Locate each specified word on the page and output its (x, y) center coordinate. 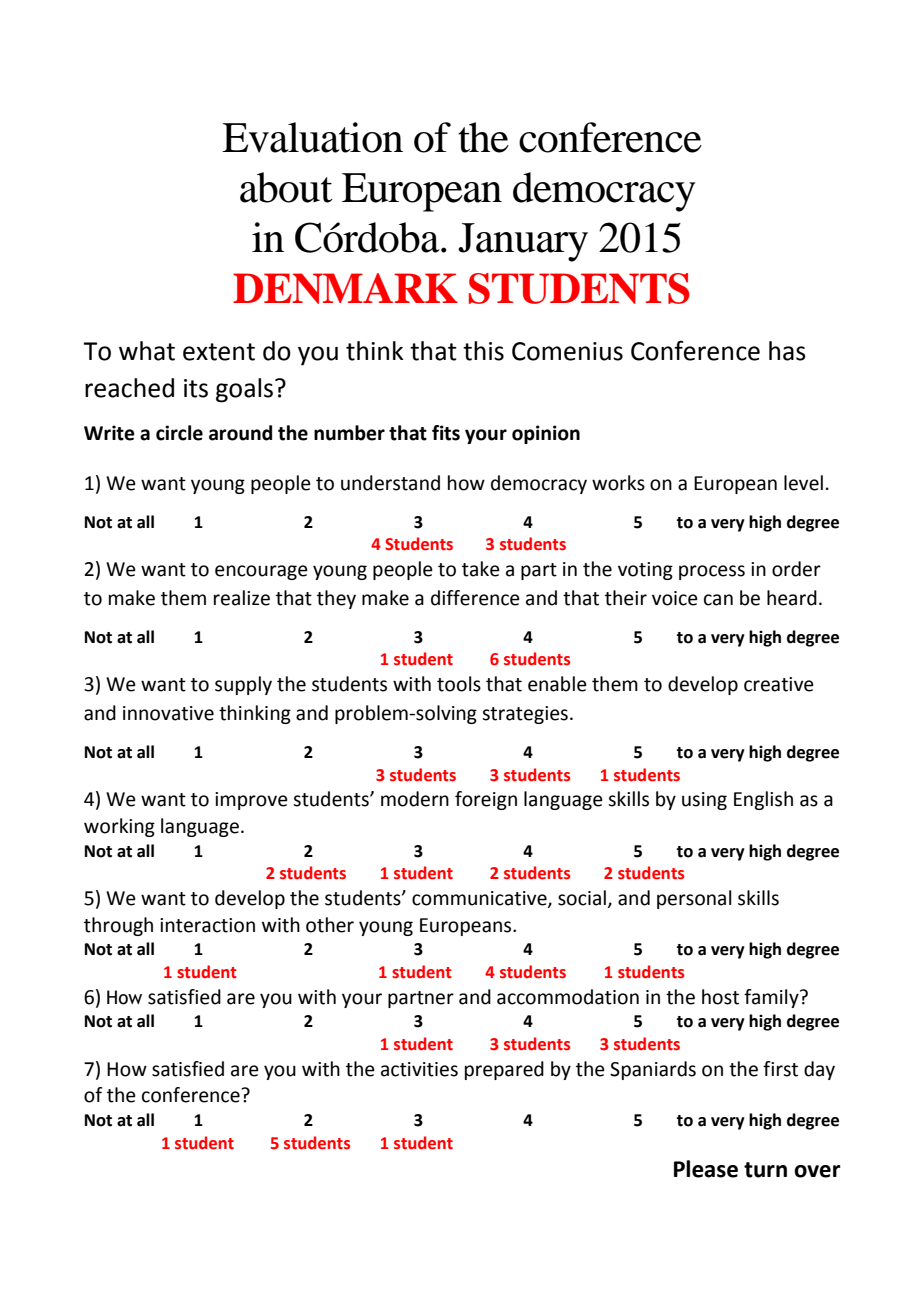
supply (243, 685)
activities (419, 1069)
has (787, 351)
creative (779, 684)
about (286, 187)
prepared (504, 1070)
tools (459, 684)
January (523, 242)
